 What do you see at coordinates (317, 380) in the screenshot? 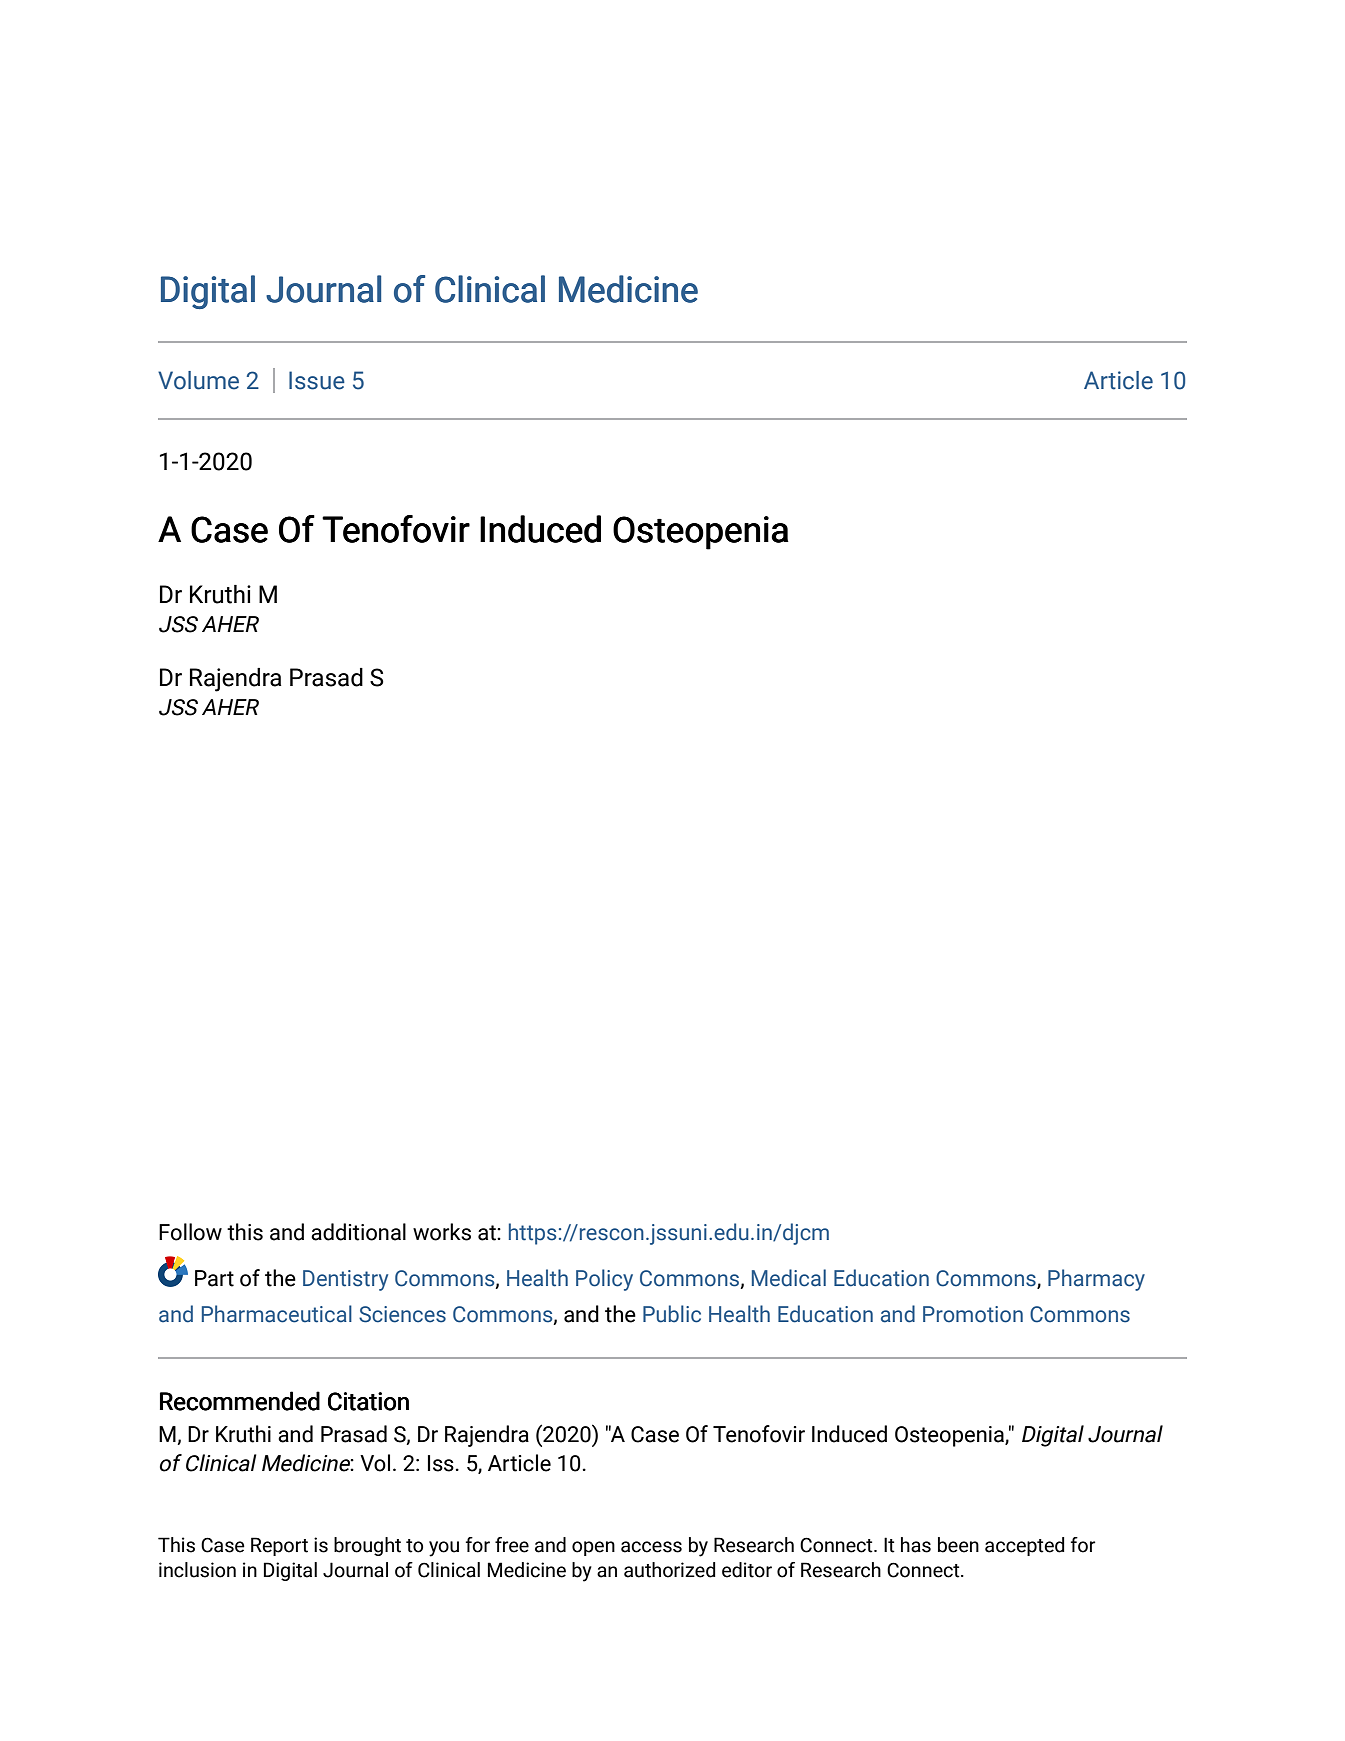
I see `Issue` at bounding box center [317, 380].
